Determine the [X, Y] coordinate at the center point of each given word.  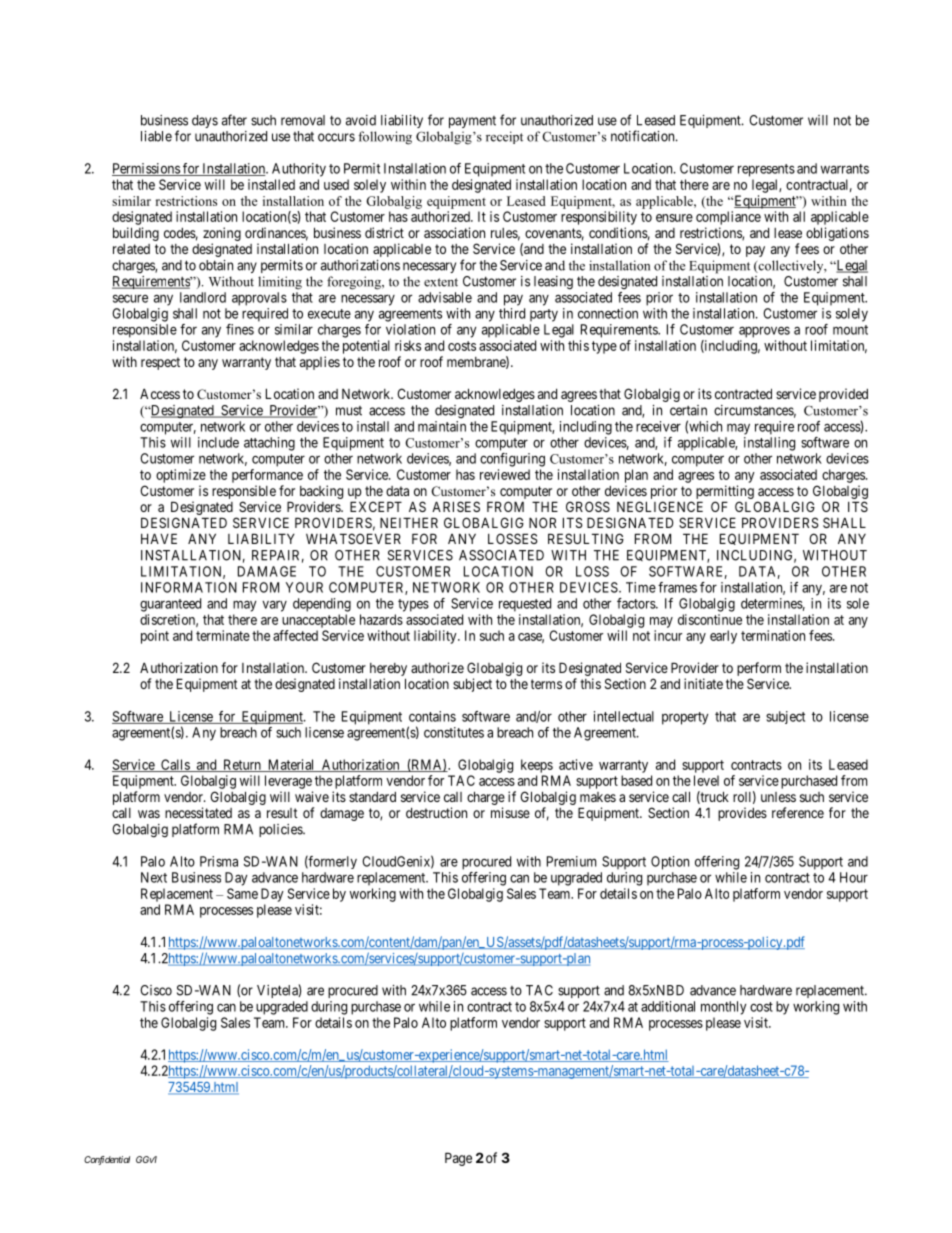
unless [778, 797]
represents [766, 170]
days [205, 121]
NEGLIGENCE [660, 506]
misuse [510, 812]
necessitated [198, 812]
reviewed [505, 474]
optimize [181, 476]
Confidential [107, 1160]
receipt [504, 137]
